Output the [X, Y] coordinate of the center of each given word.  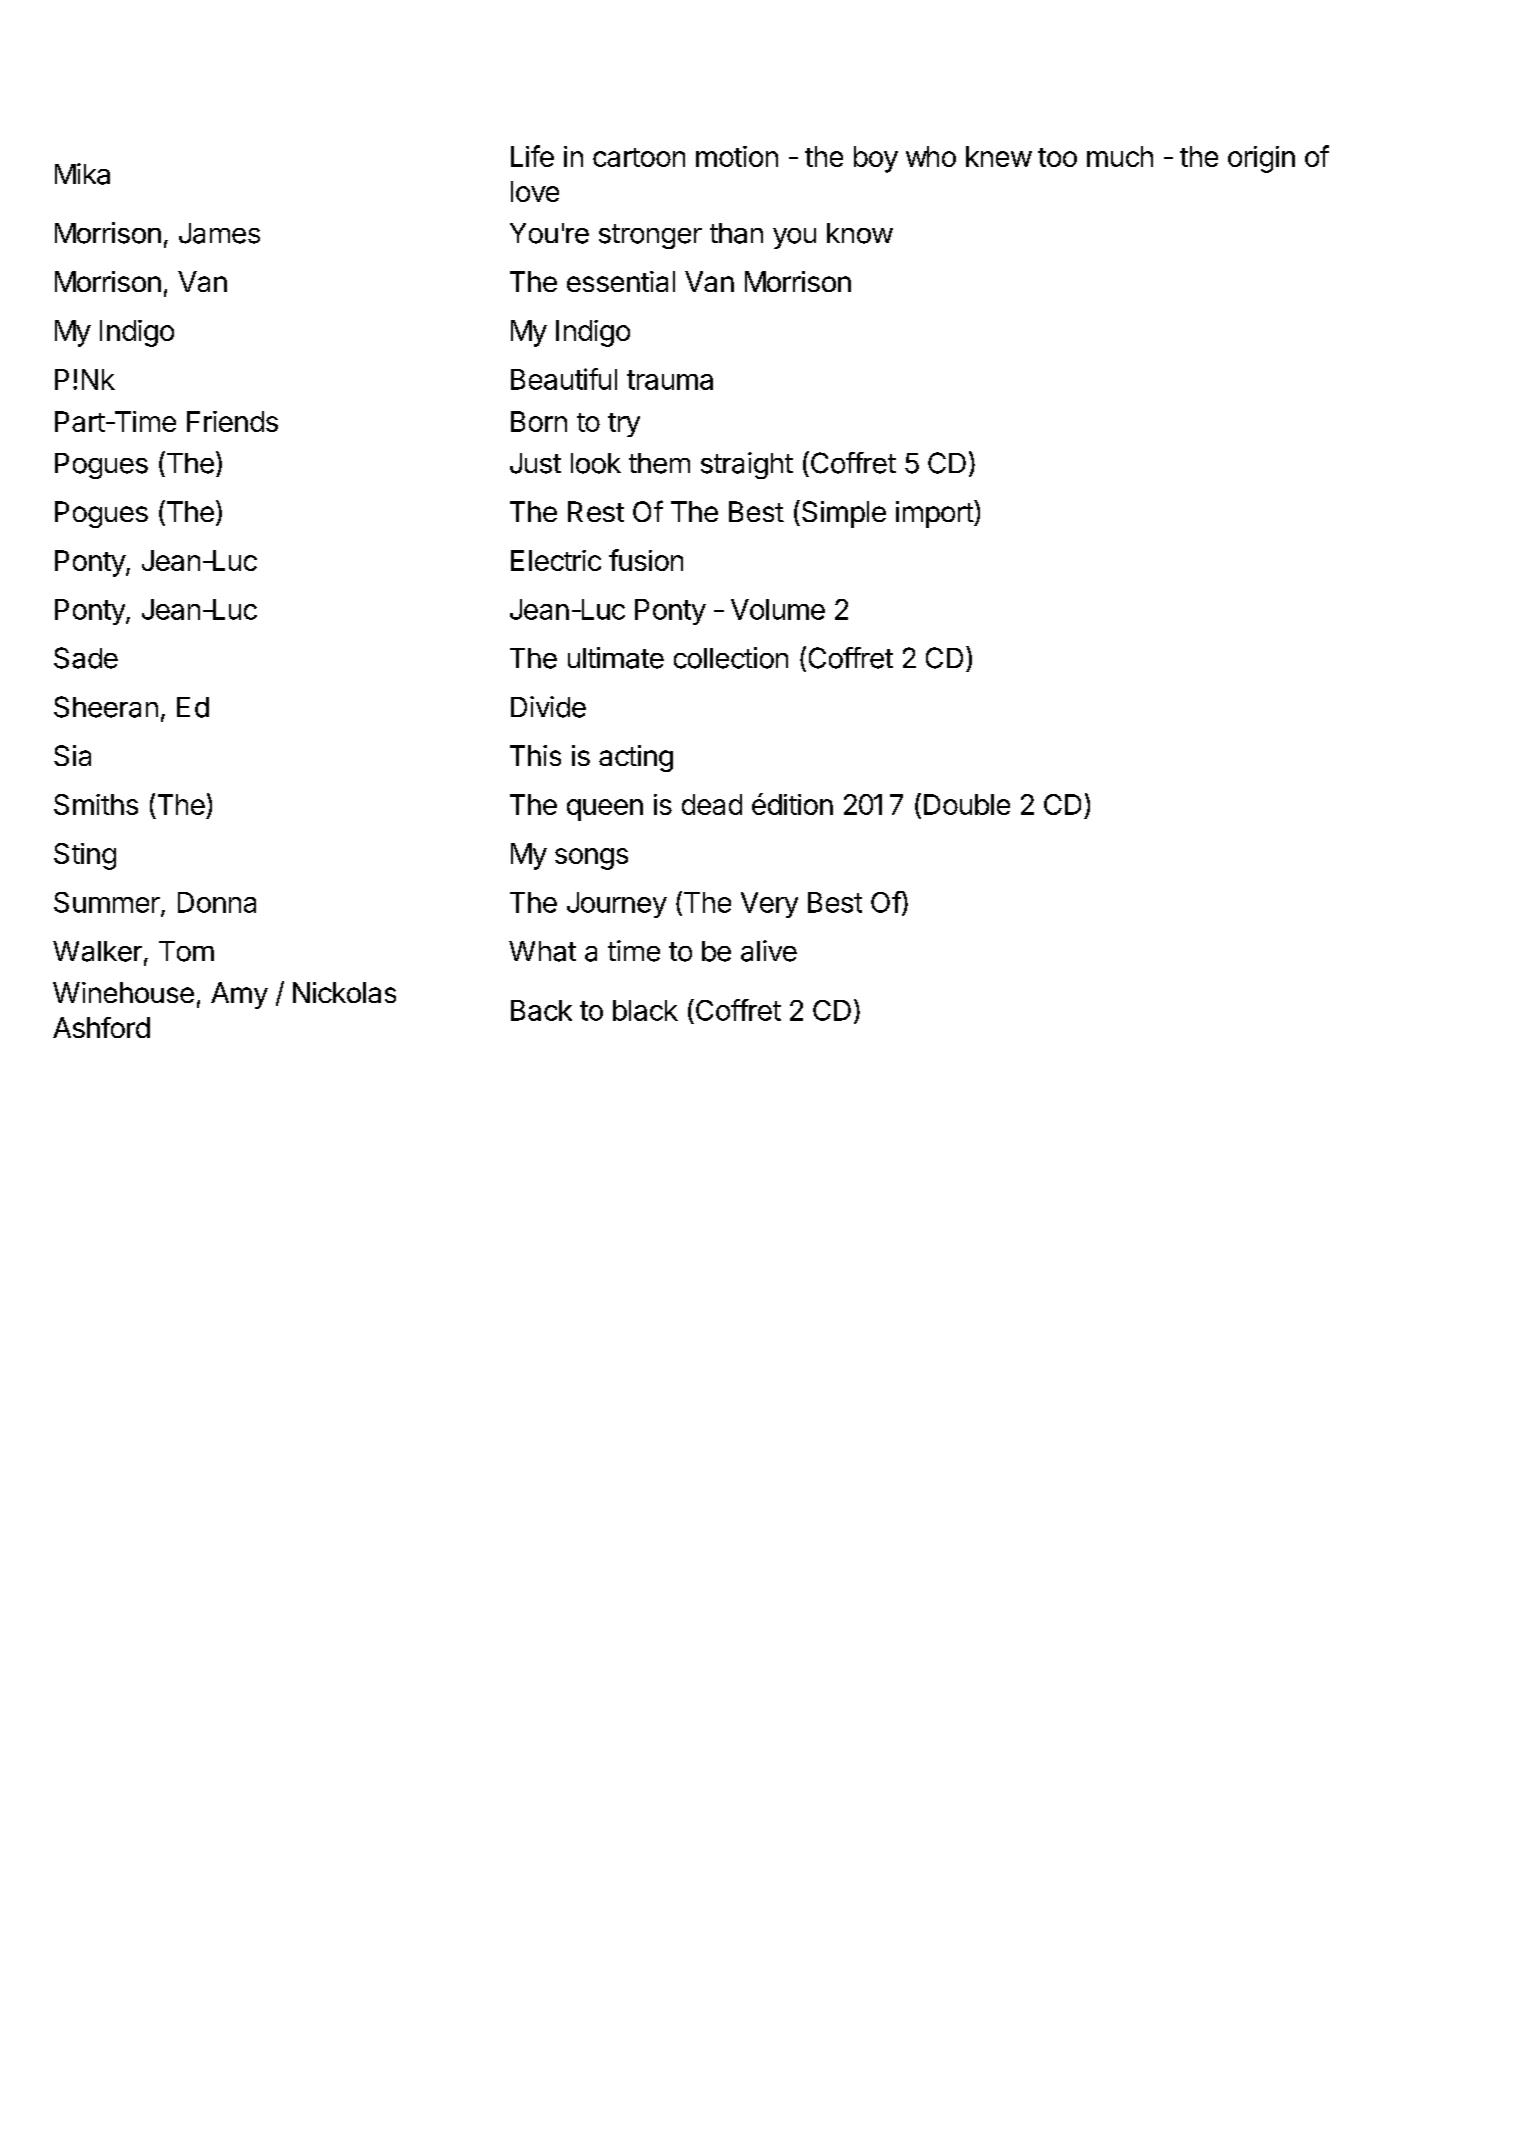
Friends [232, 421]
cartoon [639, 157]
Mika [82, 174]
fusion [646, 560]
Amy [239, 995]
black [645, 1010]
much [1120, 156]
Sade [86, 658]
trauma [670, 380]
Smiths [96, 804]
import [935, 514]
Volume [778, 609]
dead [712, 804]
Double [967, 804]
